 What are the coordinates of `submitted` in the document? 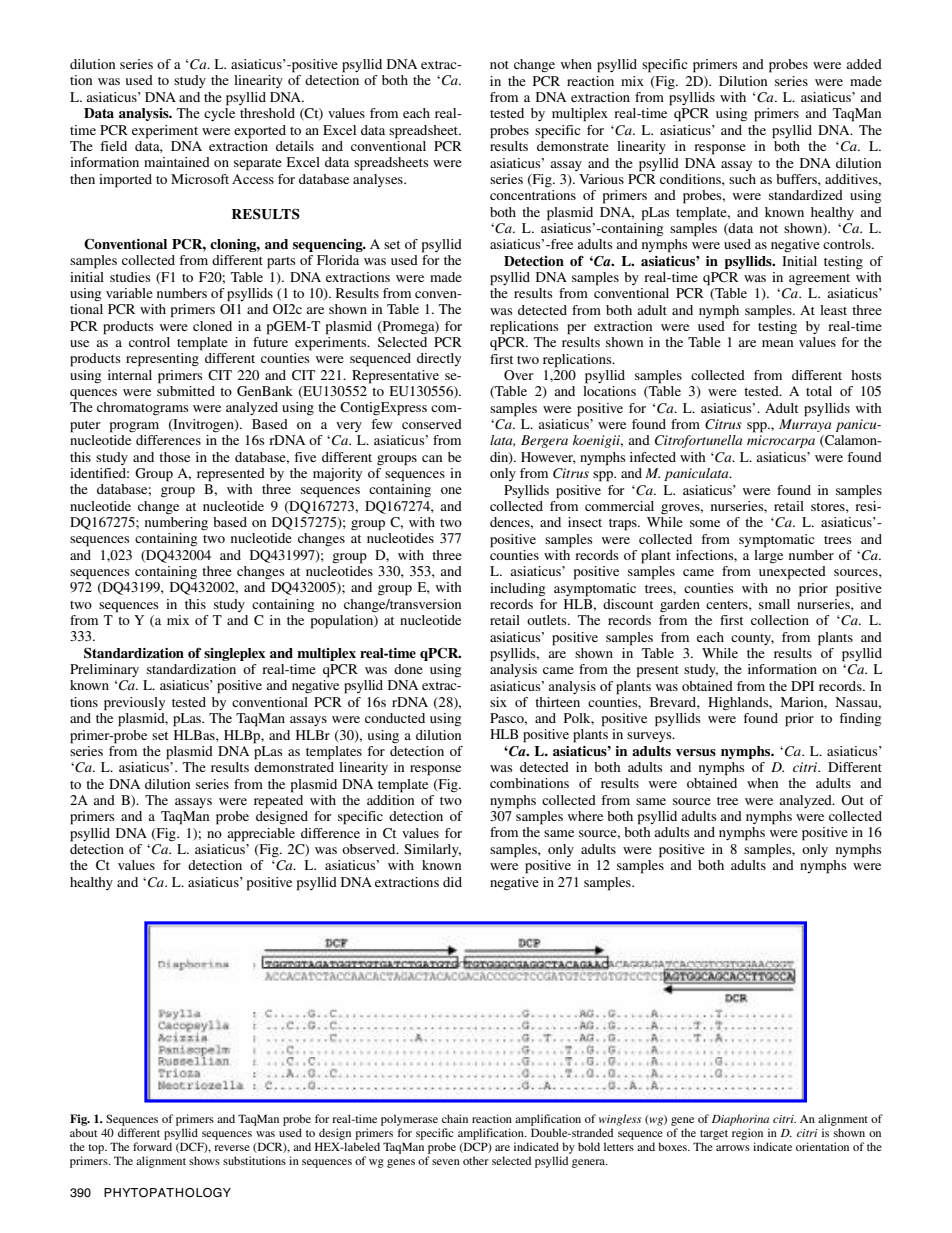 It's located at (186, 391).
